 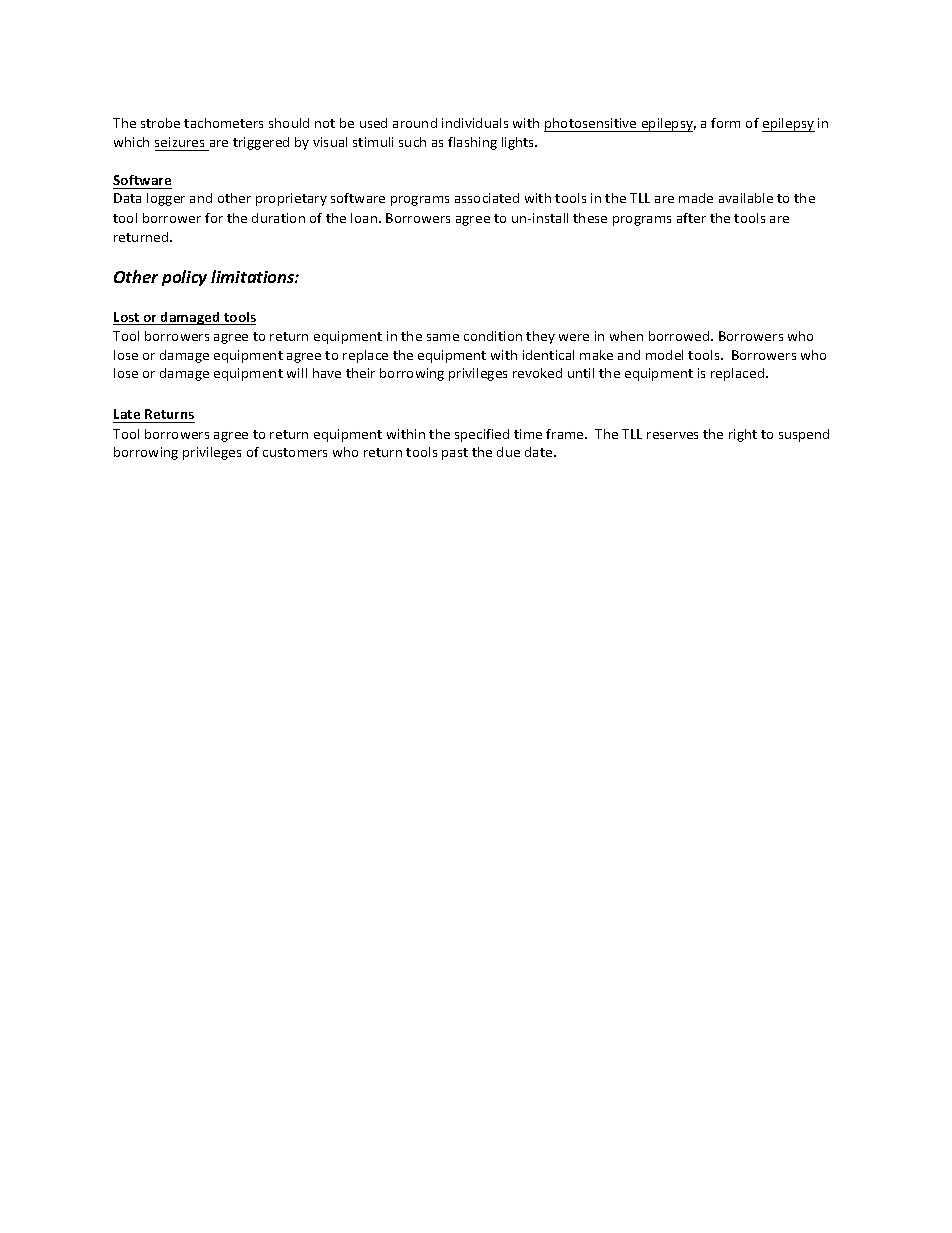 I want to click on borrowed, so click(x=680, y=336).
